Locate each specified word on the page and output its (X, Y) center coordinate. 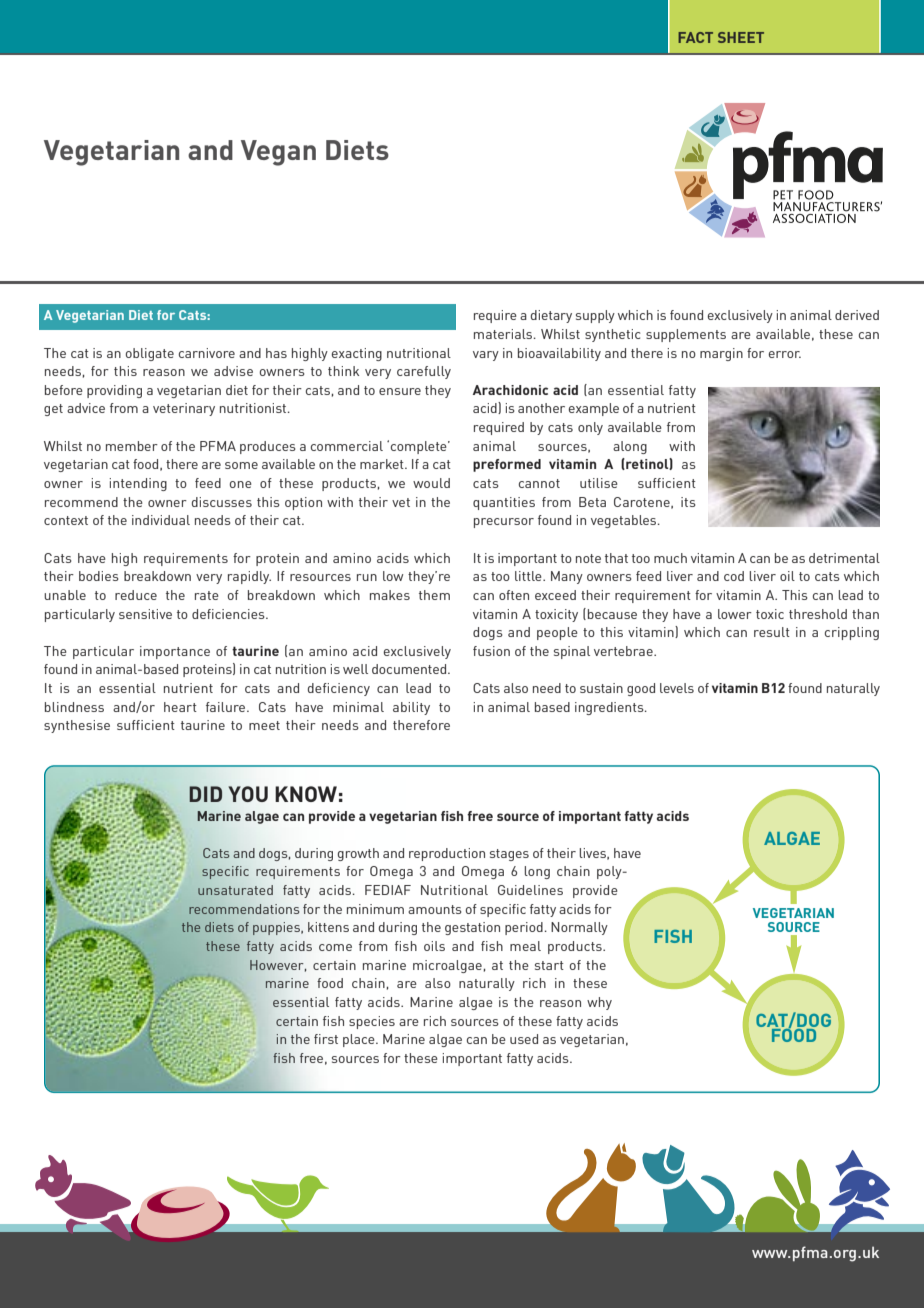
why (599, 1003)
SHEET (741, 37)
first (326, 1039)
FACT (695, 37)
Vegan (278, 153)
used (524, 1039)
